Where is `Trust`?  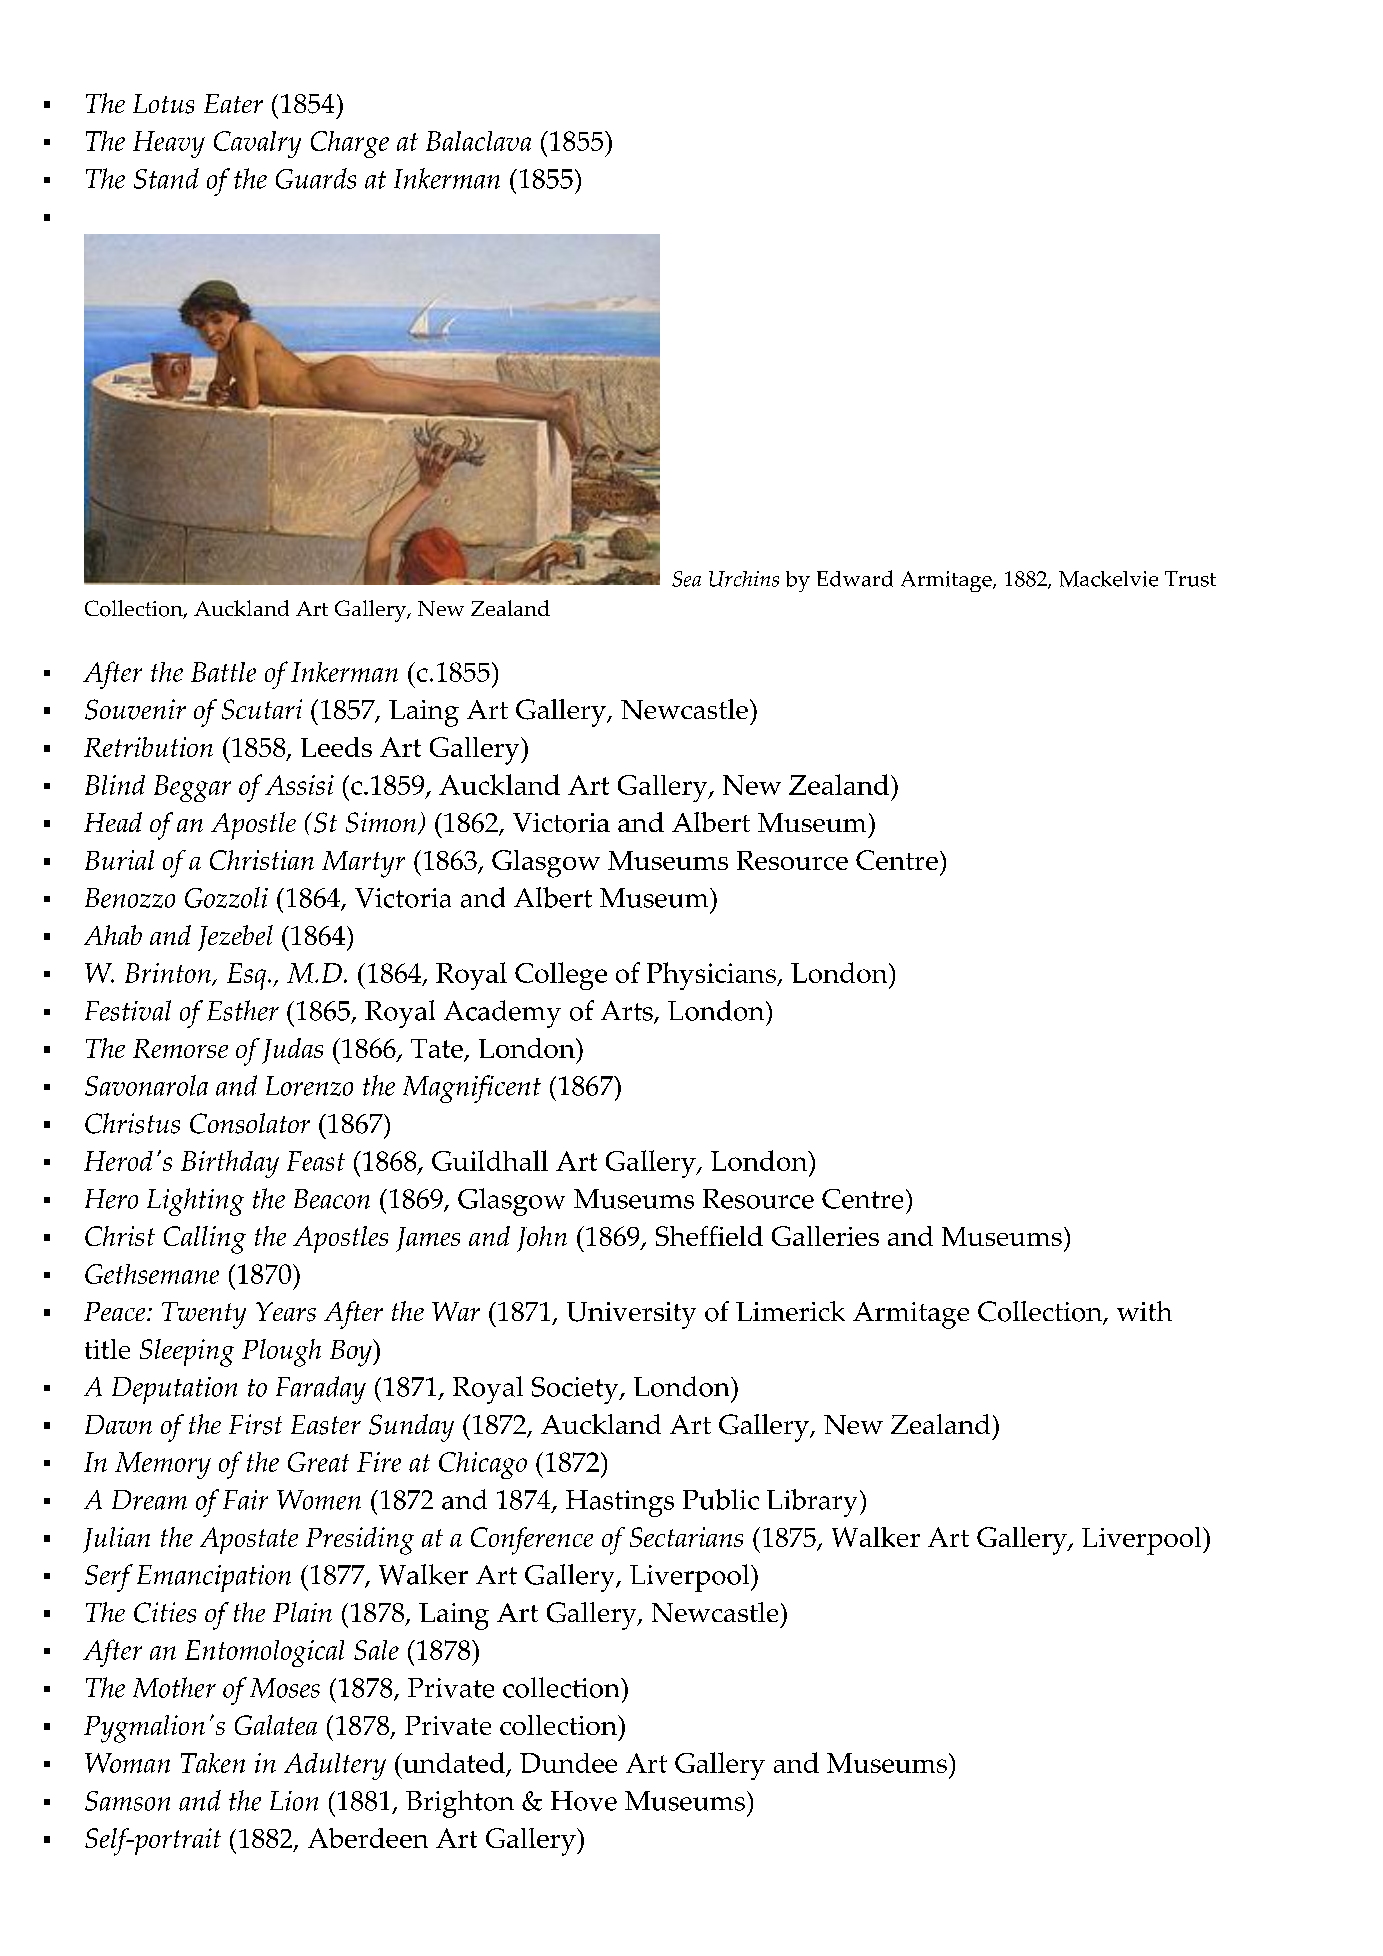
Trust is located at coordinates (1190, 579).
